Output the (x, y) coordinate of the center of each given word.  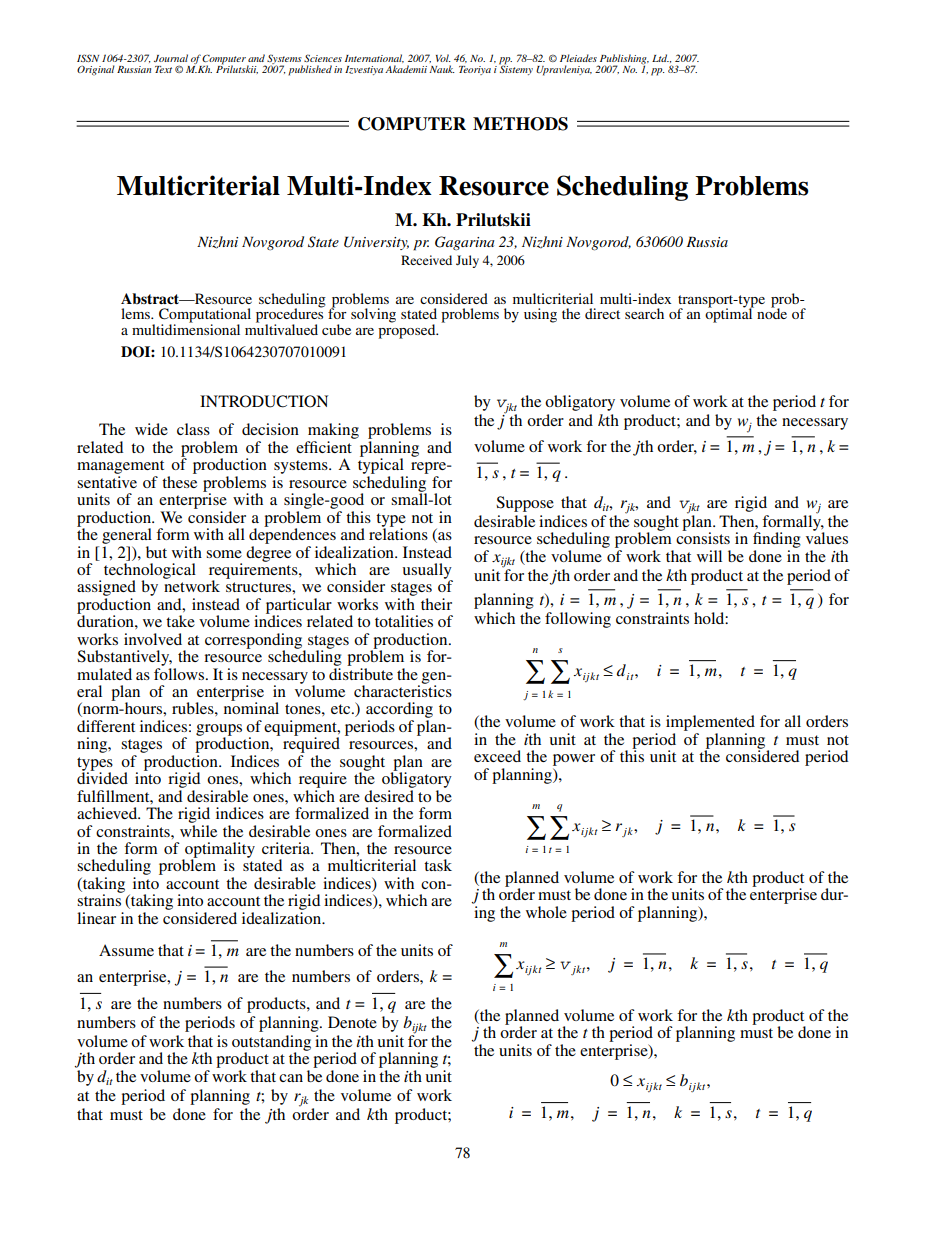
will (709, 556)
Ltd (660, 58)
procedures (290, 315)
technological (150, 572)
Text (163, 69)
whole (546, 912)
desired (389, 794)
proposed (408, 330)
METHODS (520, 124)
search (644, 313)
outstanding (271, 1044)
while (198, 829)
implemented (710, 723)
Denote (352, 1022)
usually (427, 572)
